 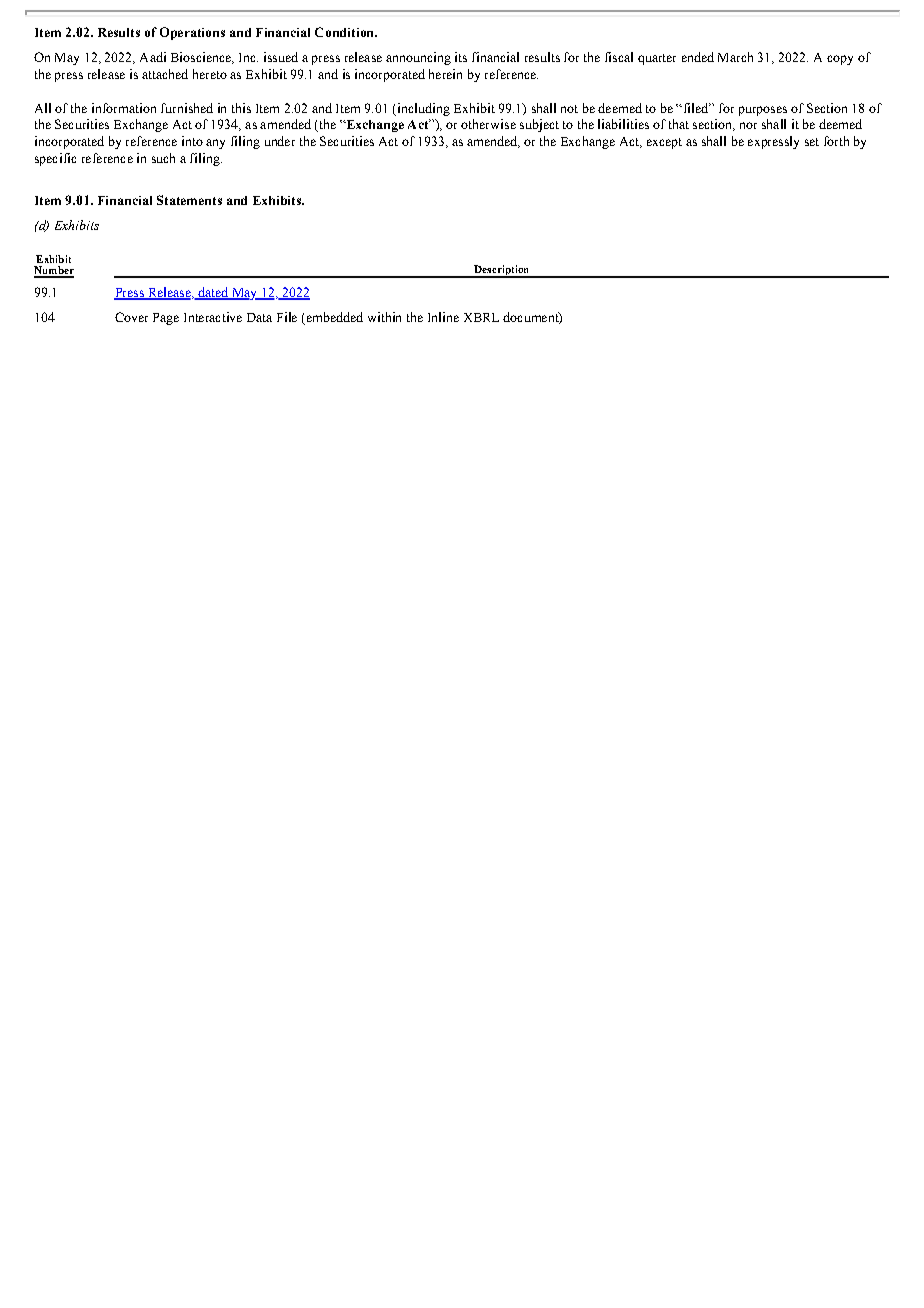 What do you see at coordinates (664, 143) in the document?
I see `except` at bounding box center [664, 143].
